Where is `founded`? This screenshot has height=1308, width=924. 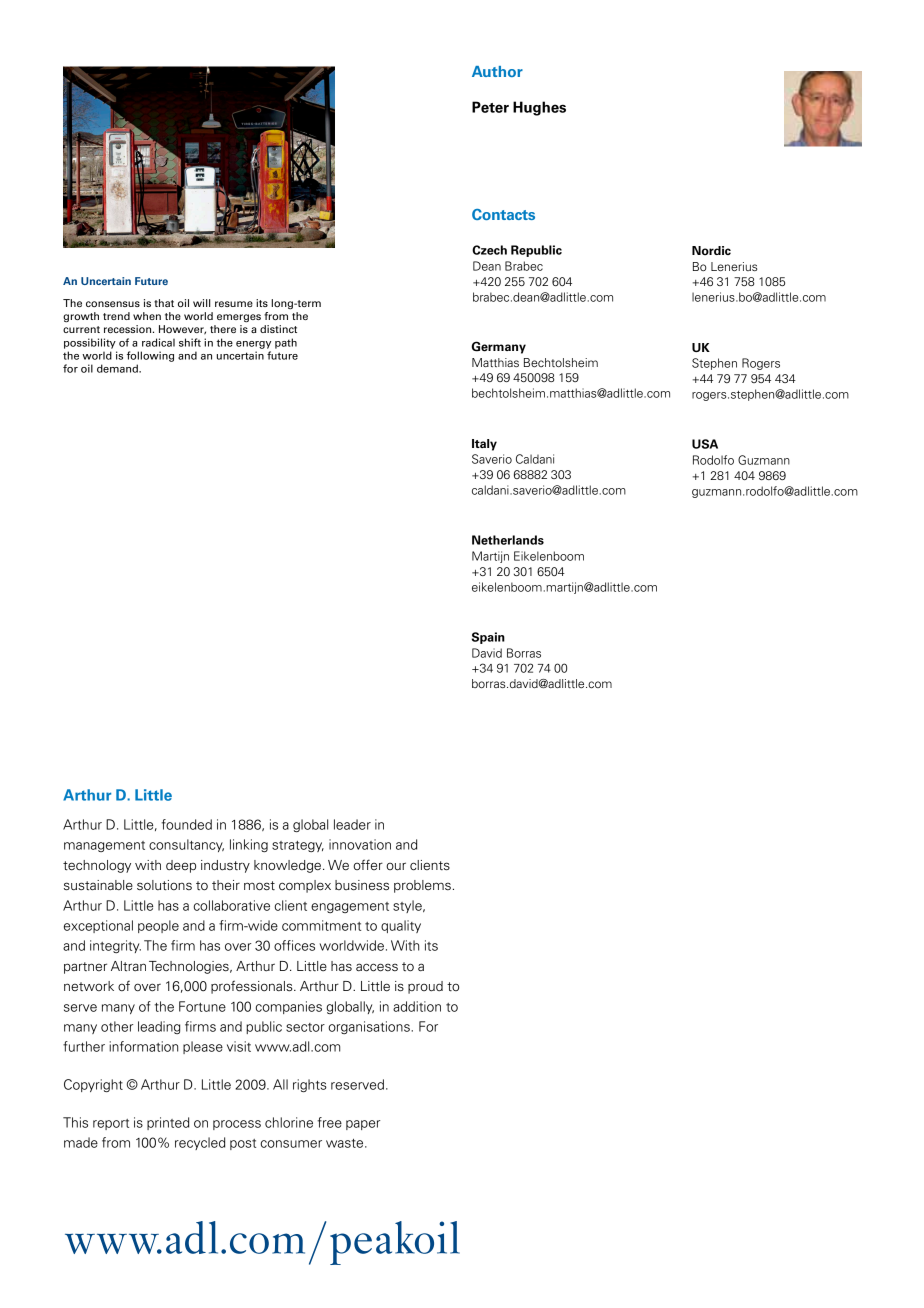
founded is located at coordinates (186, 824).
